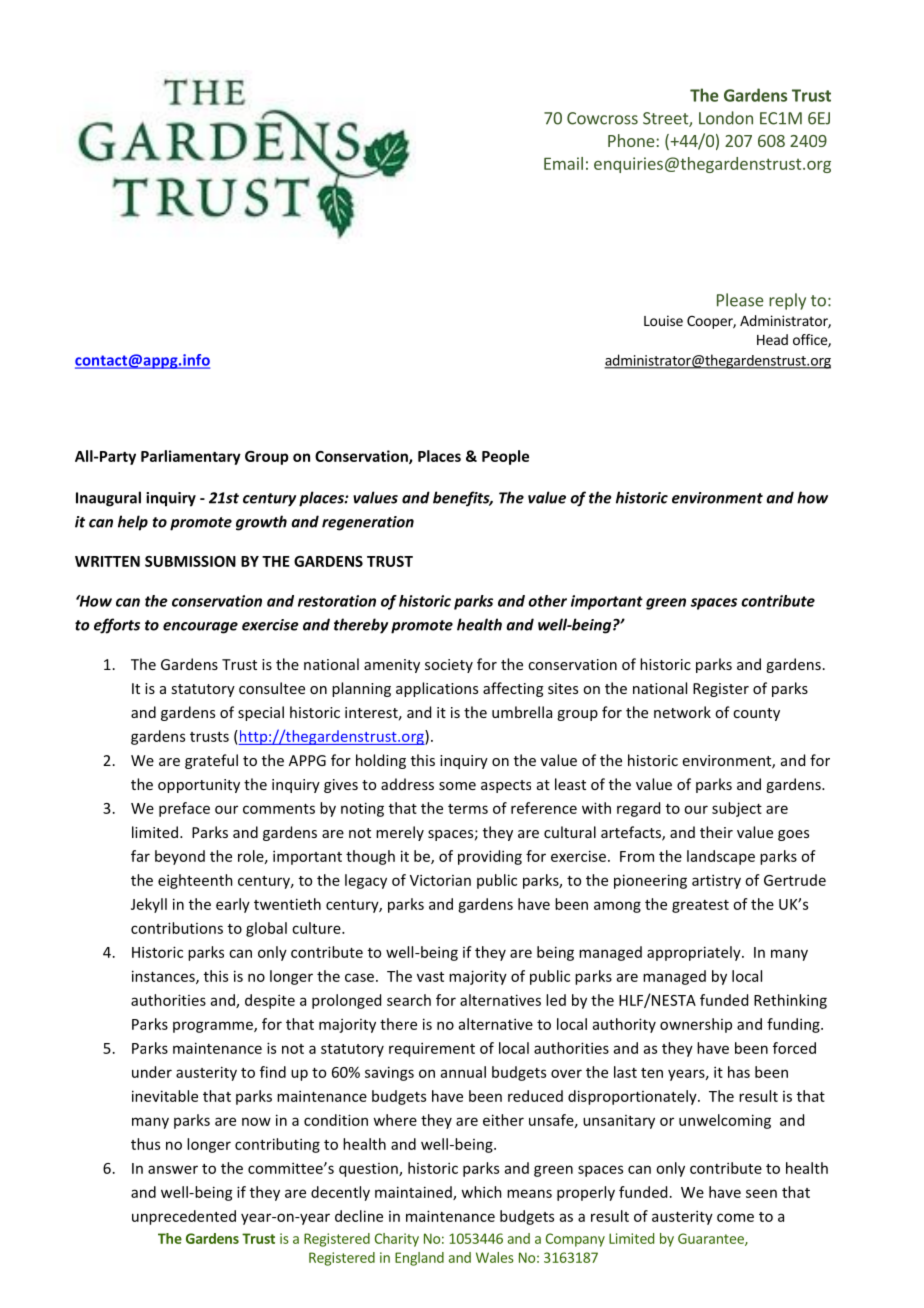  What do you see at coordinates (200, 628) in the page?
I see `encourage` at bounding box center [200, 628].
